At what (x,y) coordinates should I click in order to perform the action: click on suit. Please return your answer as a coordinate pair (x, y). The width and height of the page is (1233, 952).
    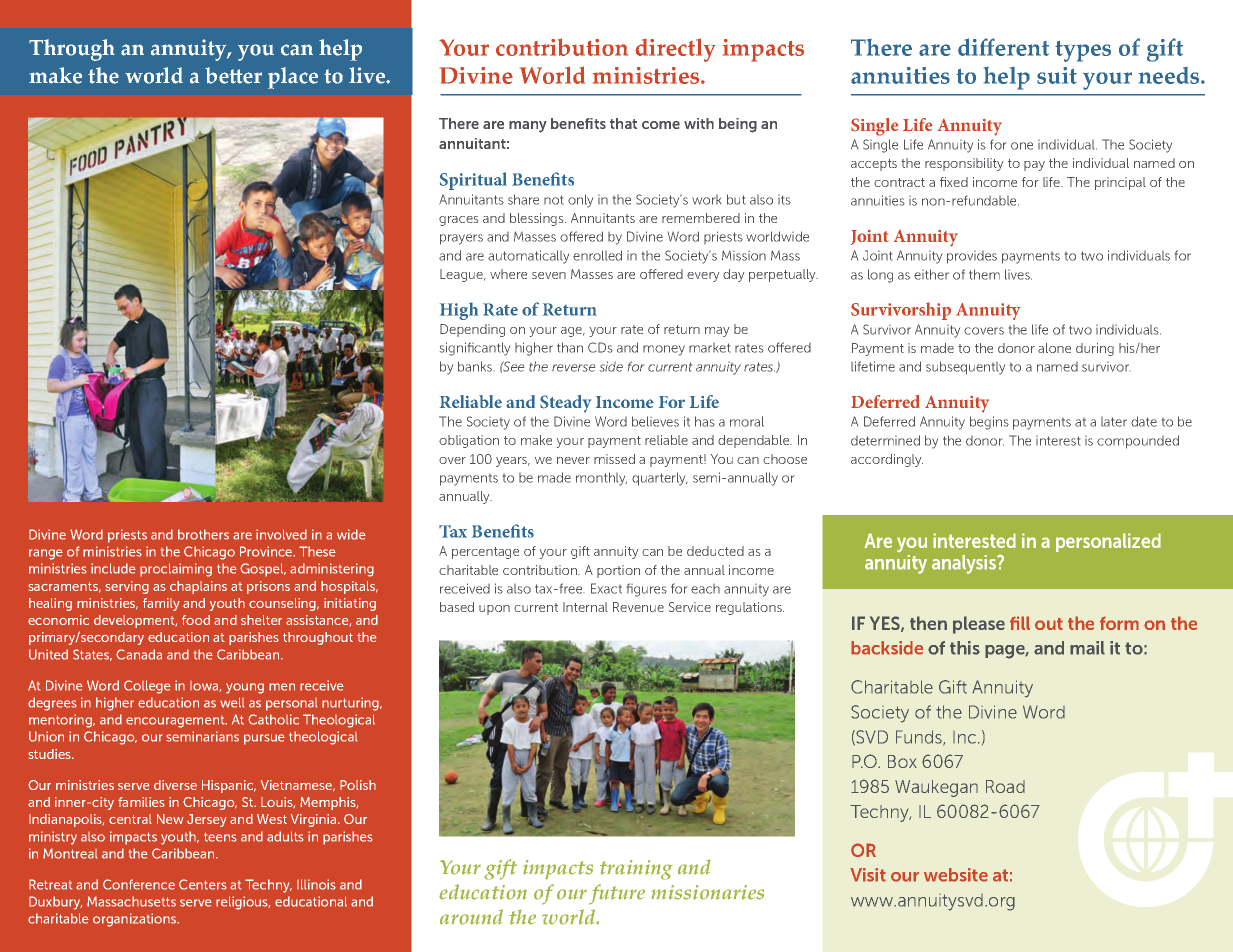
    Looking at the image, I should click on (1057, 75).
